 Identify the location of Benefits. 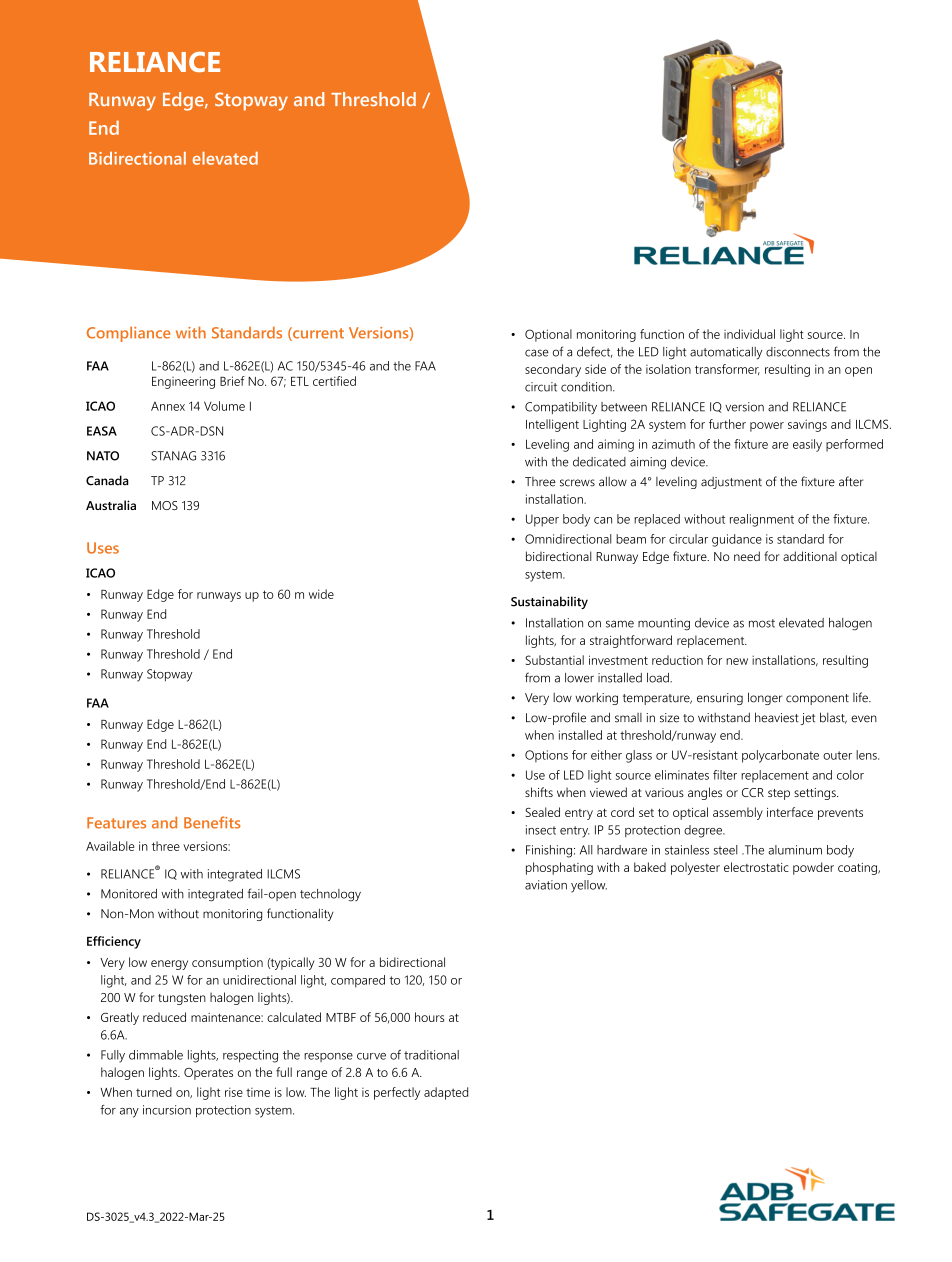
(212, 822).
